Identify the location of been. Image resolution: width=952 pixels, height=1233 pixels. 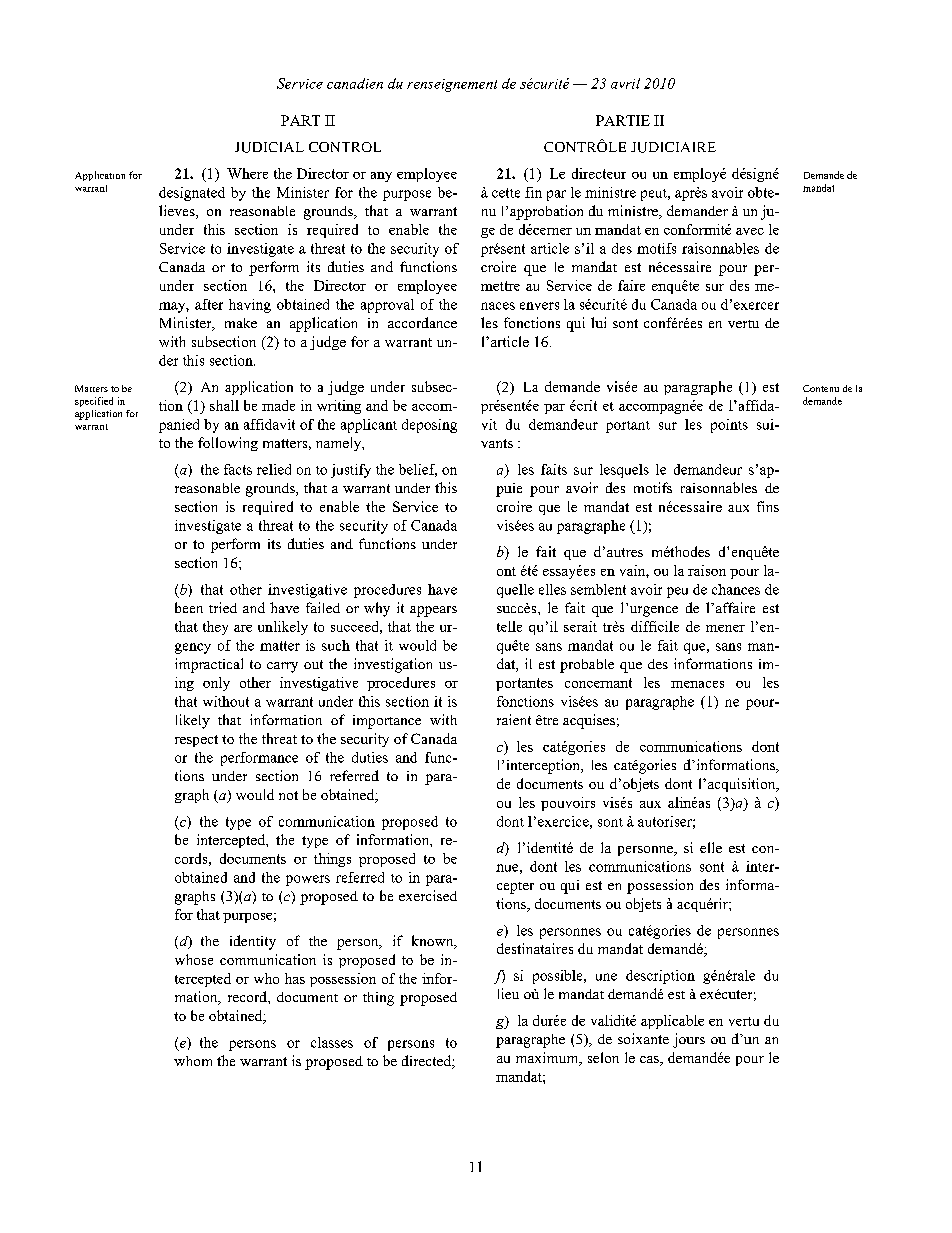
(189, 607).
